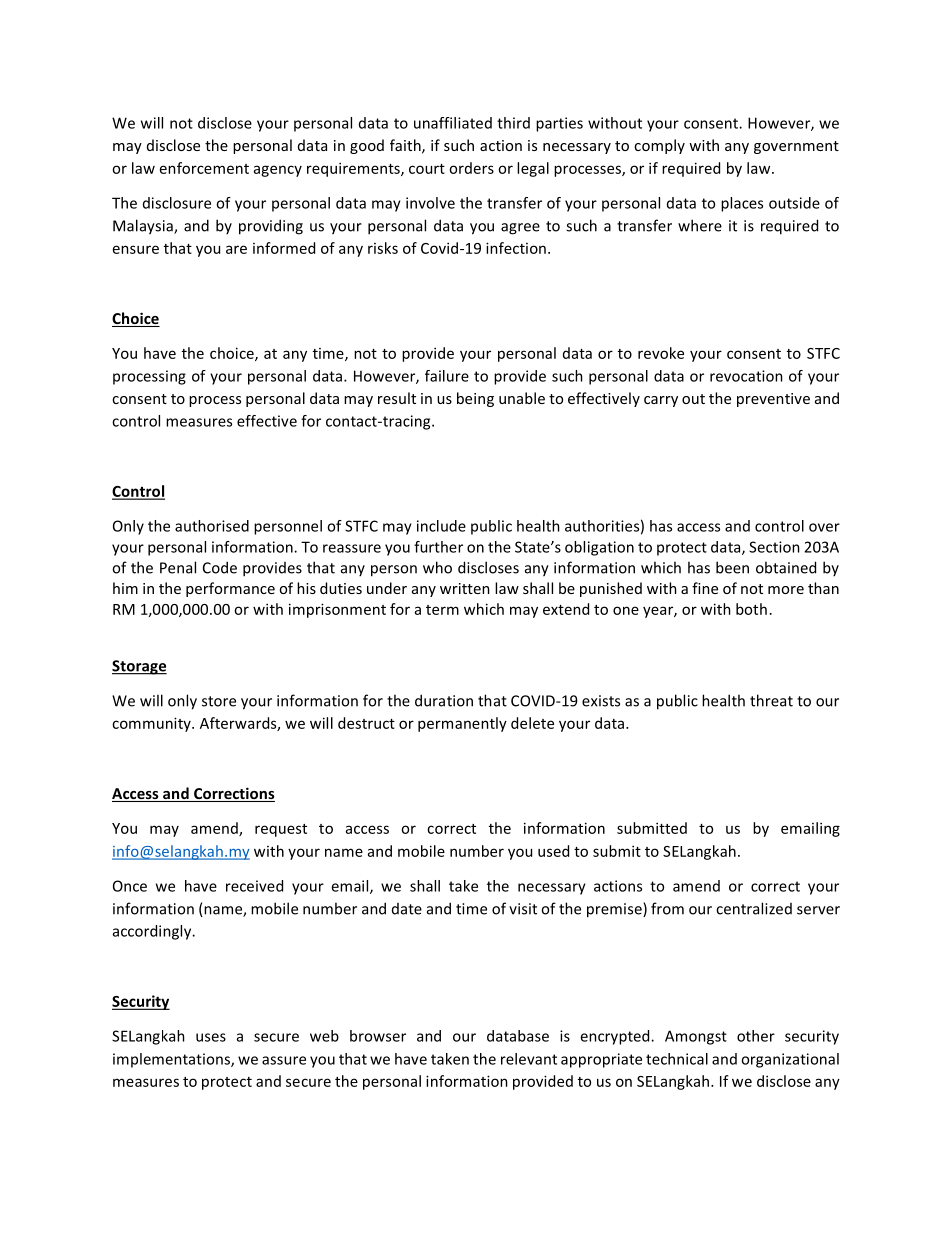 The height and width of the screenshot is (1233, 952). What do you see at coordinates (211, 1037) in the screenshot?
I see `uses` at bounding box center [211, 1037].
